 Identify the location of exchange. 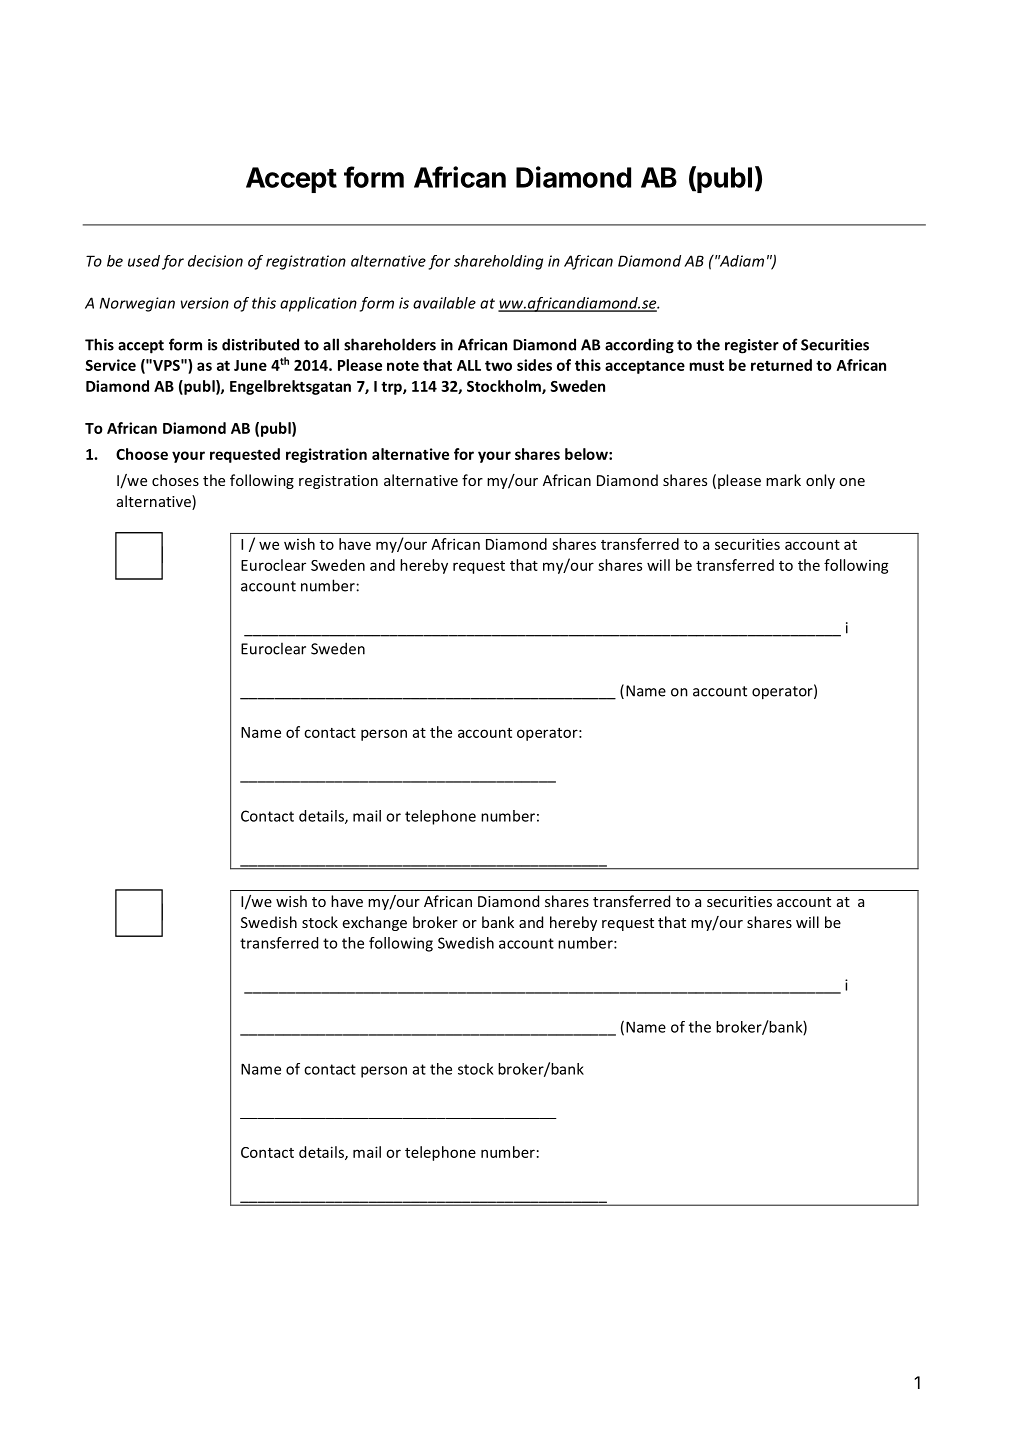
(375, 923).
